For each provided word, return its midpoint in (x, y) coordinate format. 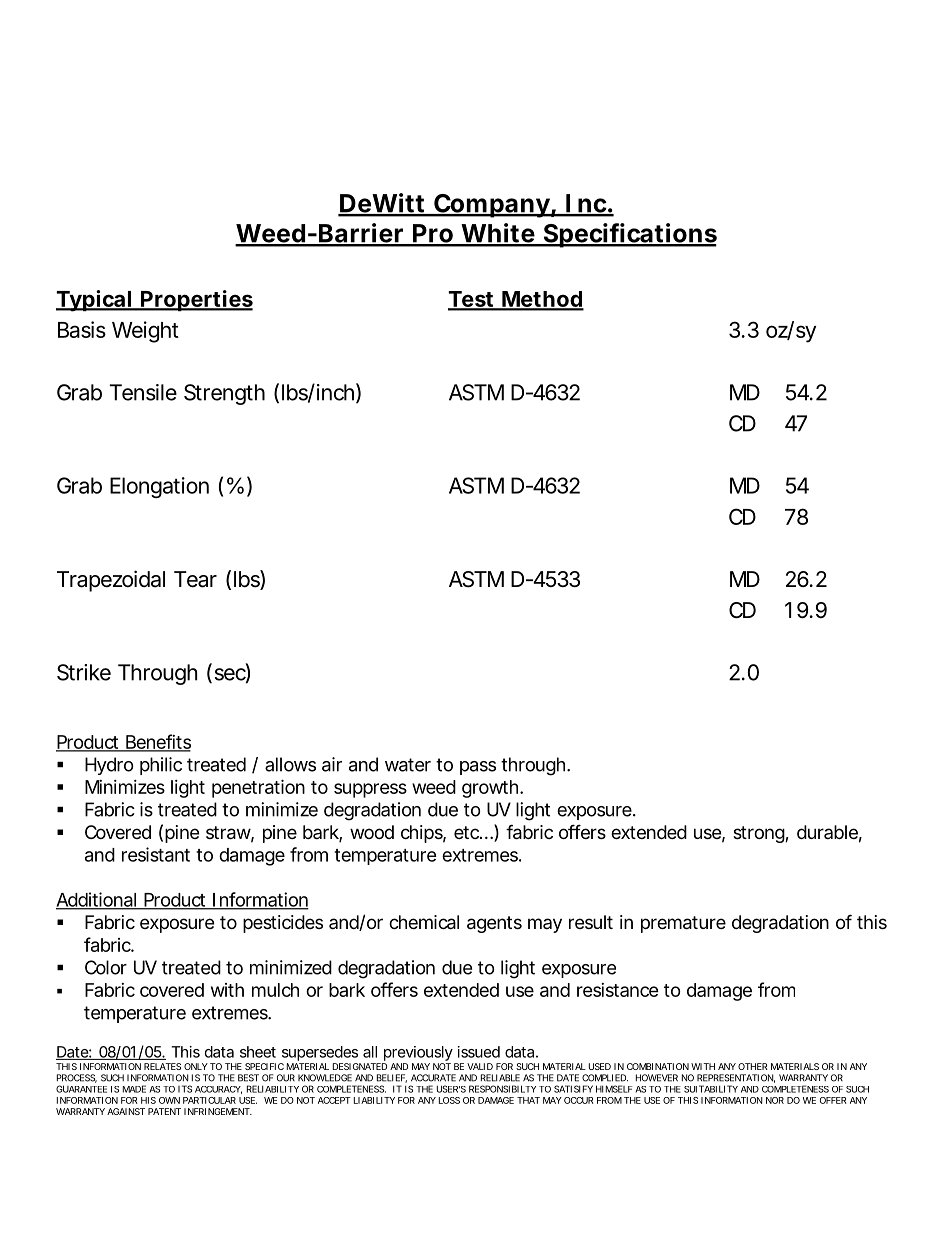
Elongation (159, 487)
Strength (224, 394)
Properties (196, 300)
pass (478, 768)
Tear (195, 579)
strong (759, 834)
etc (467, 832)
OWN (169, 1100)
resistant (156, 854)
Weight (145, 332)
